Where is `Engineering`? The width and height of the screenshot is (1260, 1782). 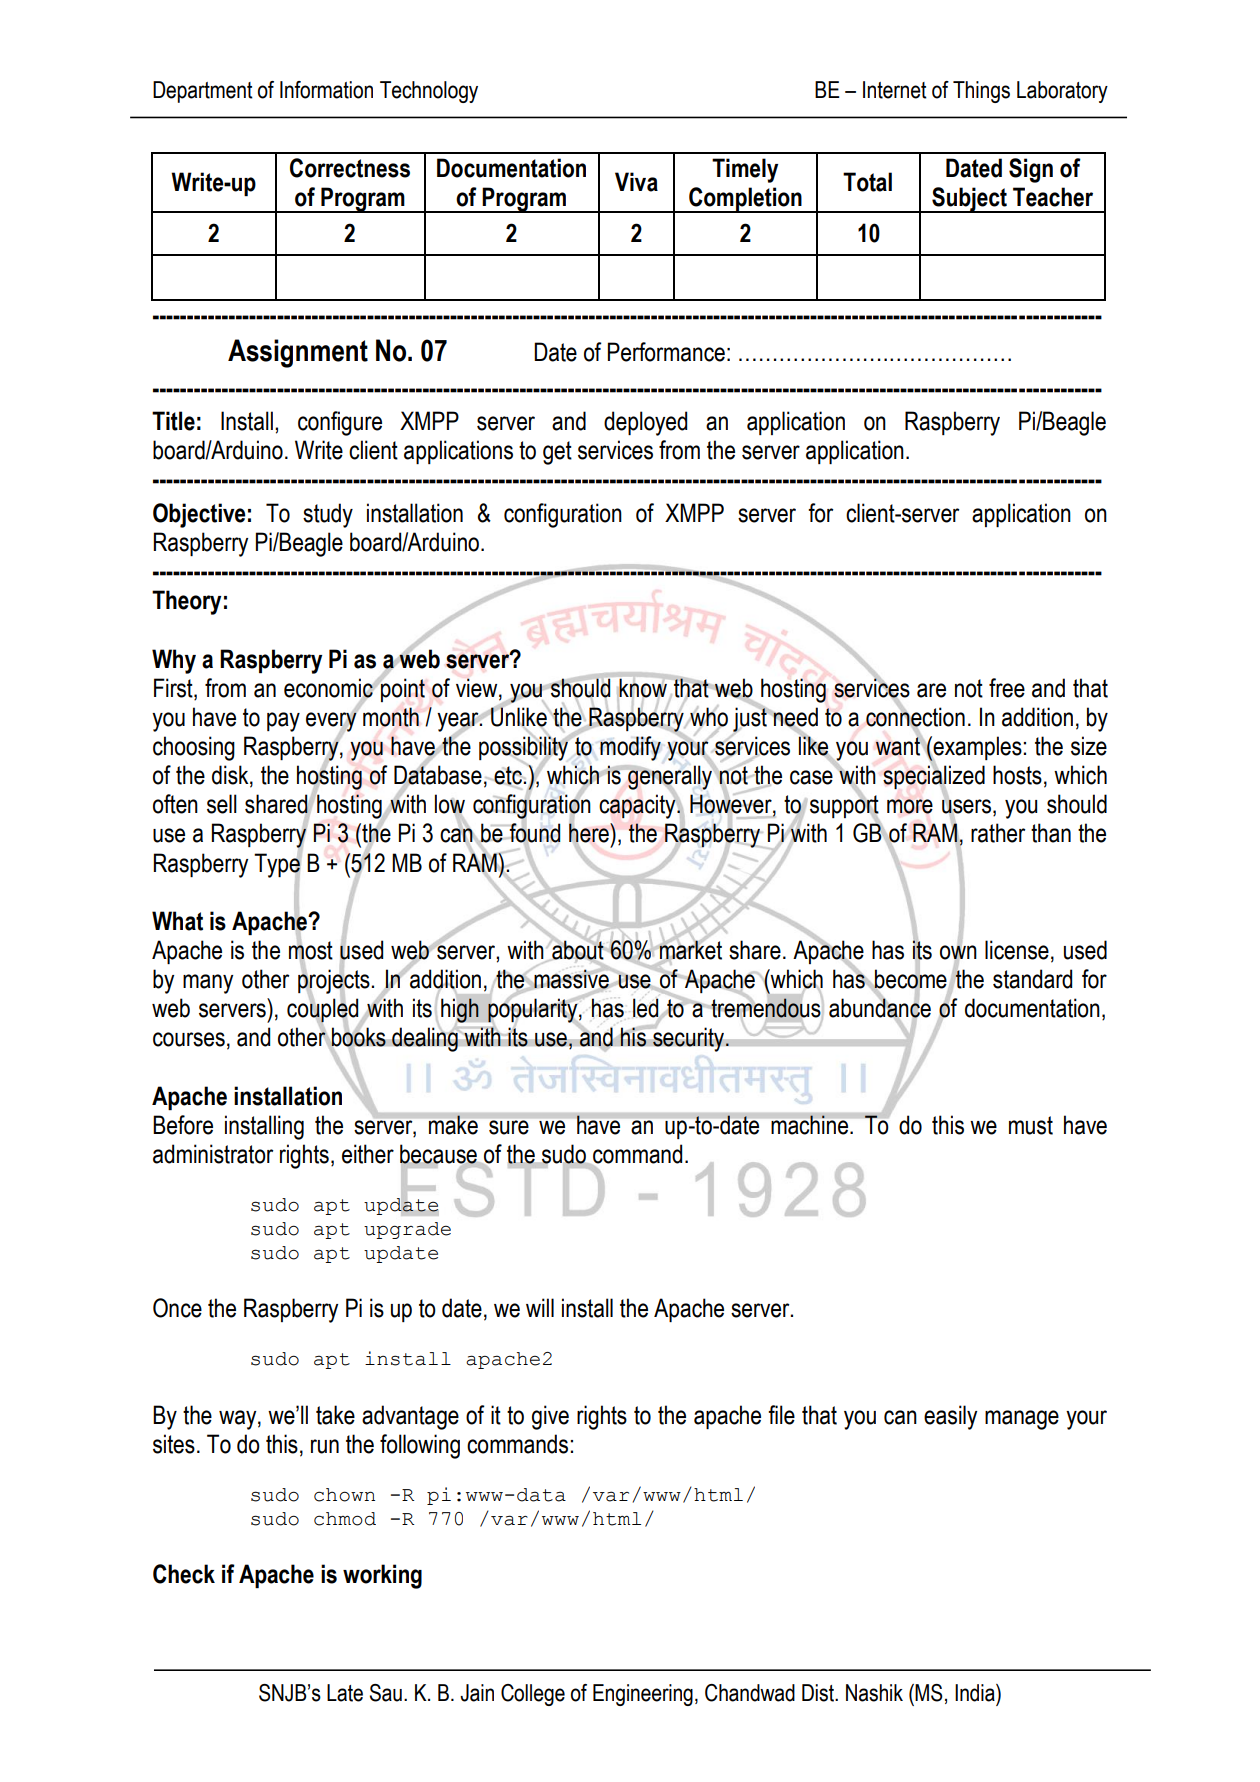 Engineering is located at coordinates (643, 1695).
